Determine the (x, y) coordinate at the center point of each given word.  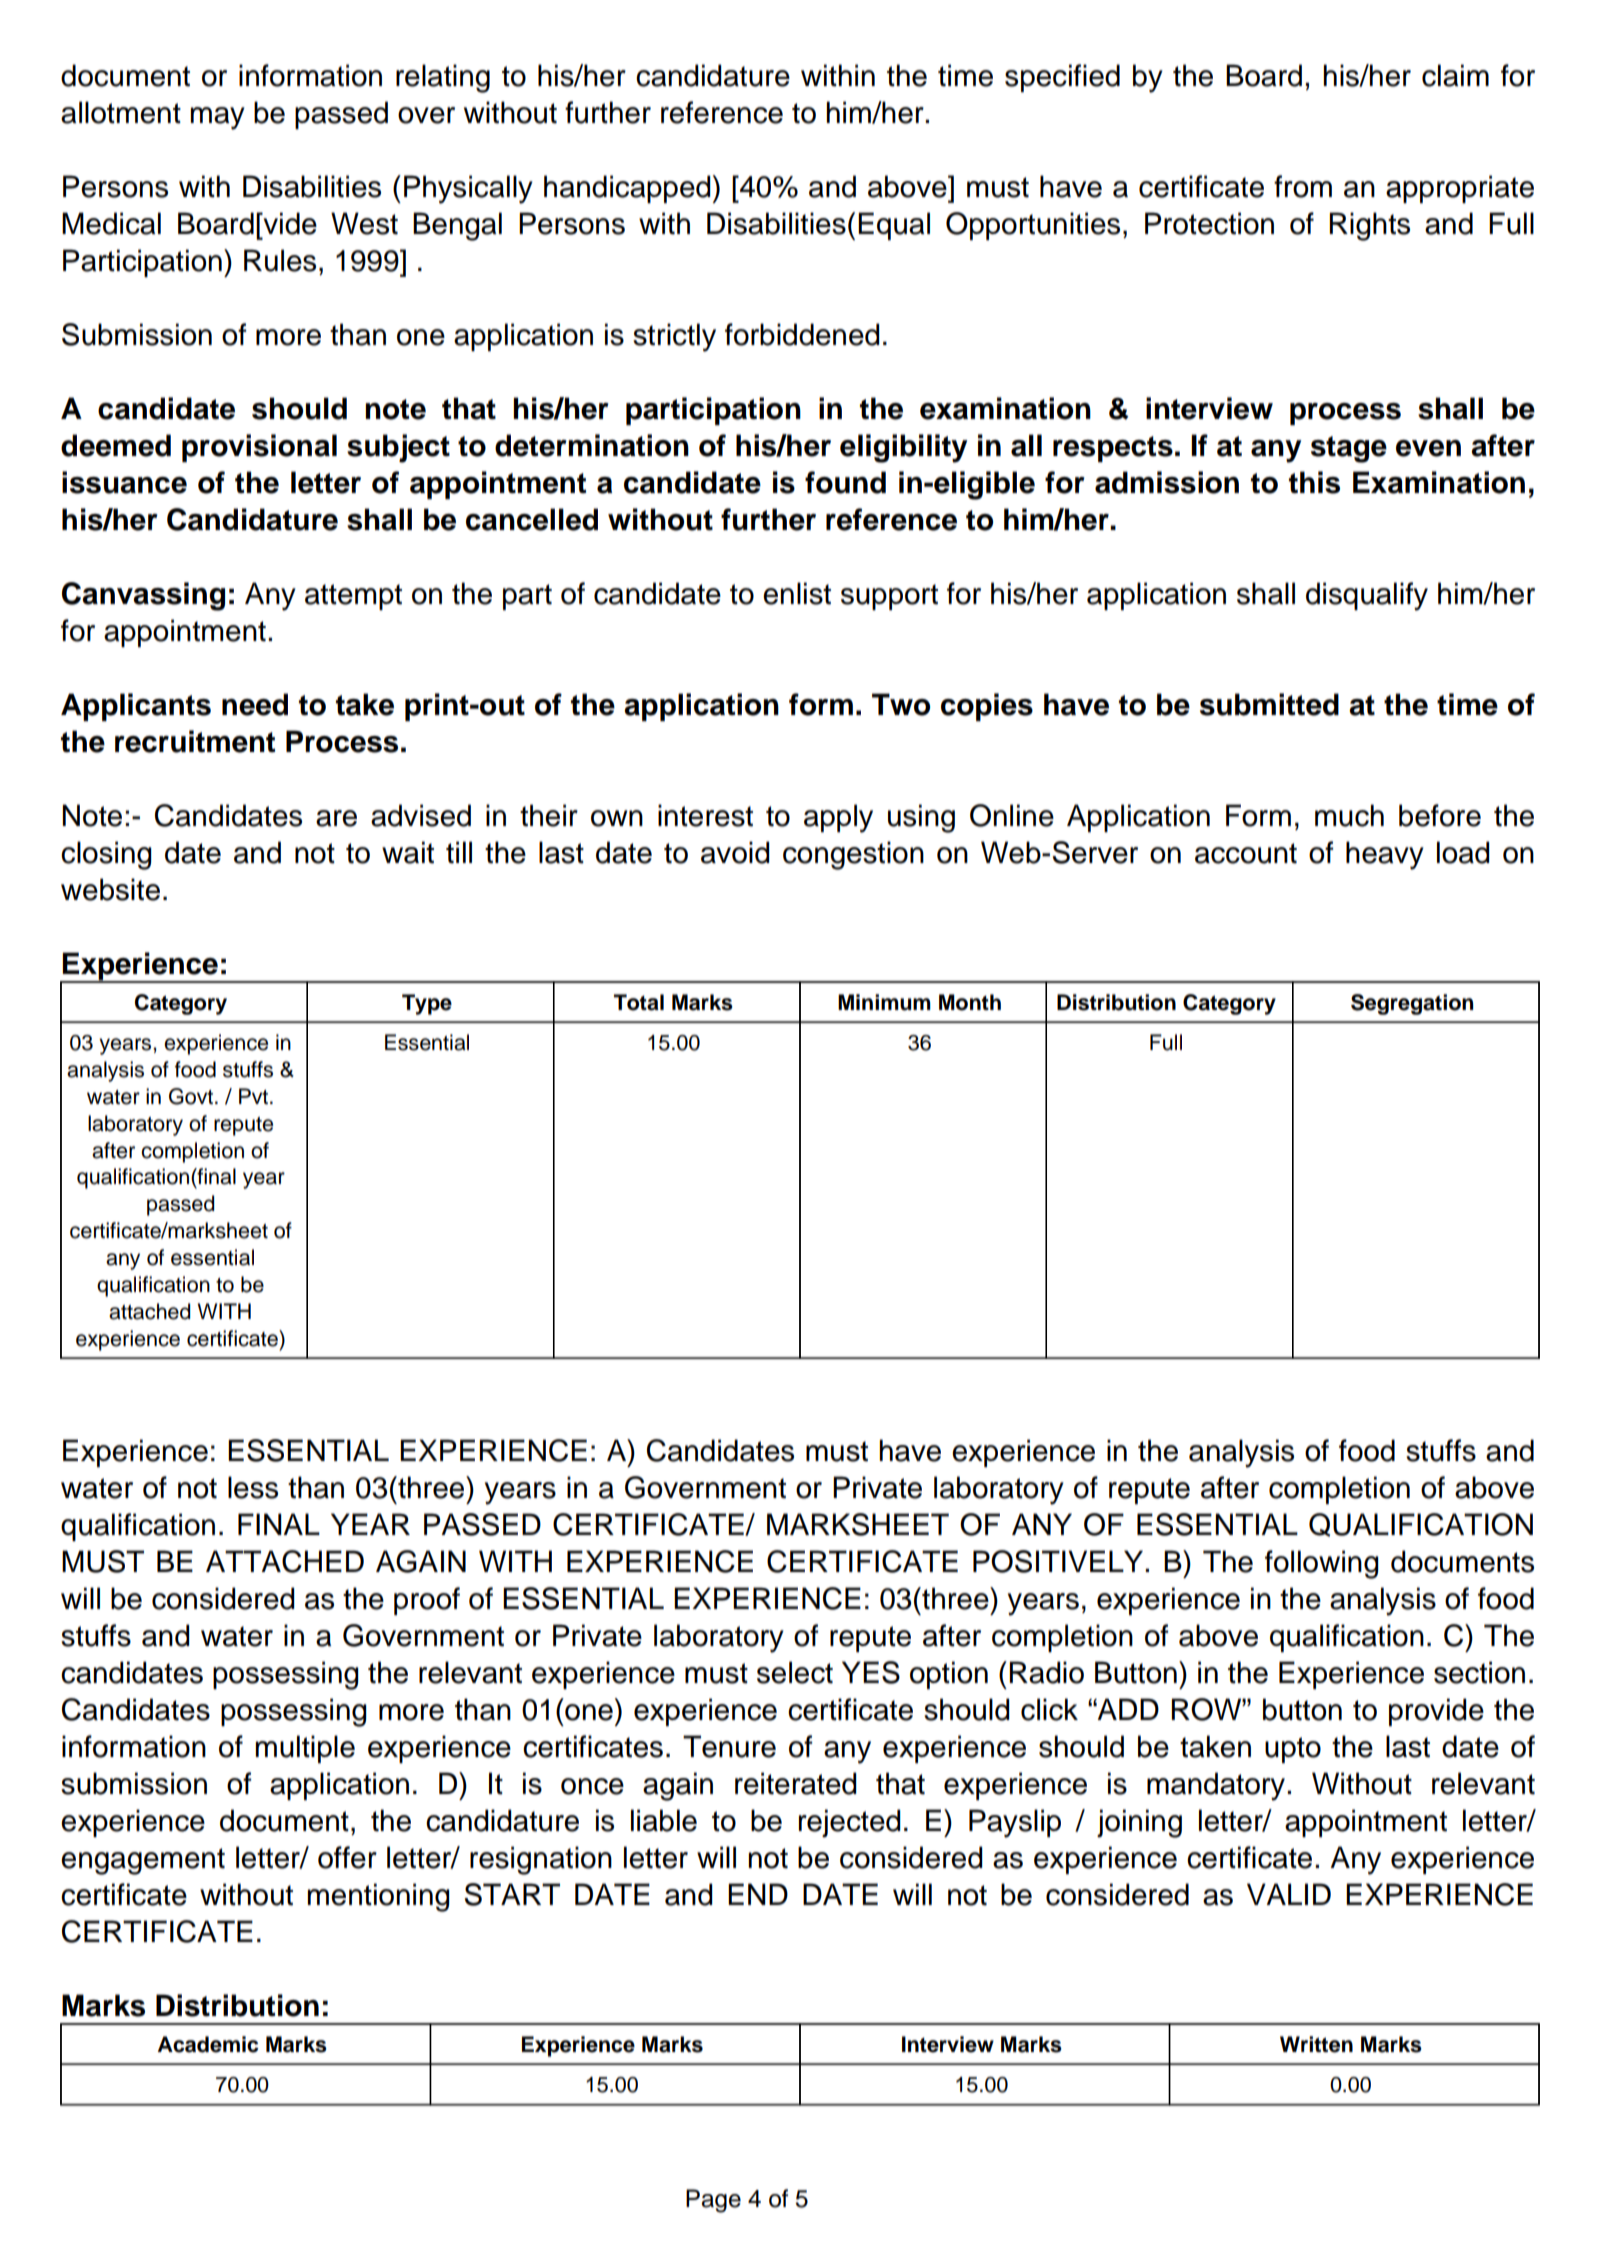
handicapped (627, 189)
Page (713, 2201)
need (255, 704)
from (1303, 186)
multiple (305, 1749)
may (217, 118)
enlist (797, 593)
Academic (208, 2044)
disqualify (1367, 596)
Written (1316, 2044)
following (1322, 1564)
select (795, 1672)
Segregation (1412, 1004)
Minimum (884, 1002)
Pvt (255, 1096)
